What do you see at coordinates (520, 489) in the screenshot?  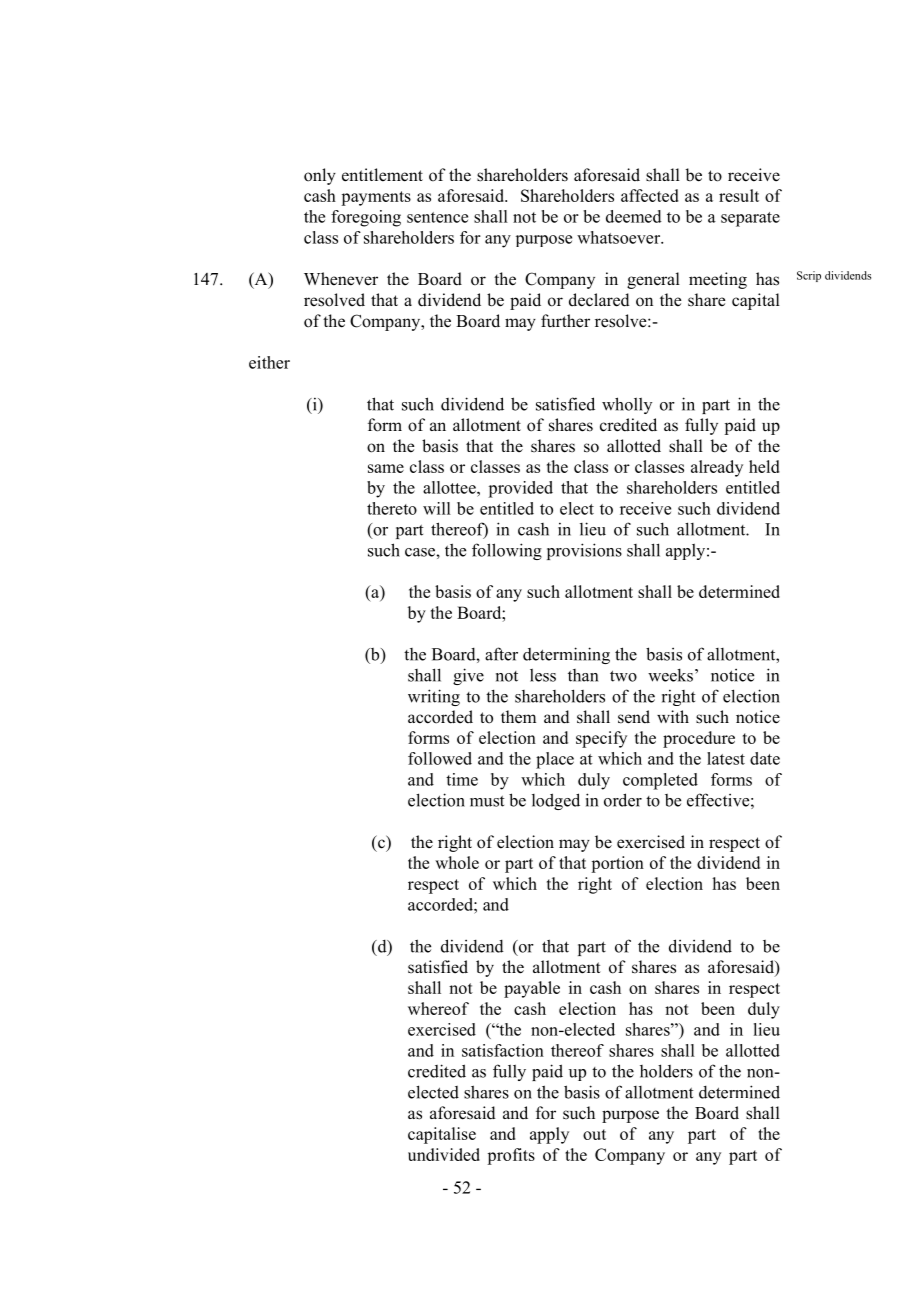 I see `provided` at bounding box center [520, 489].
